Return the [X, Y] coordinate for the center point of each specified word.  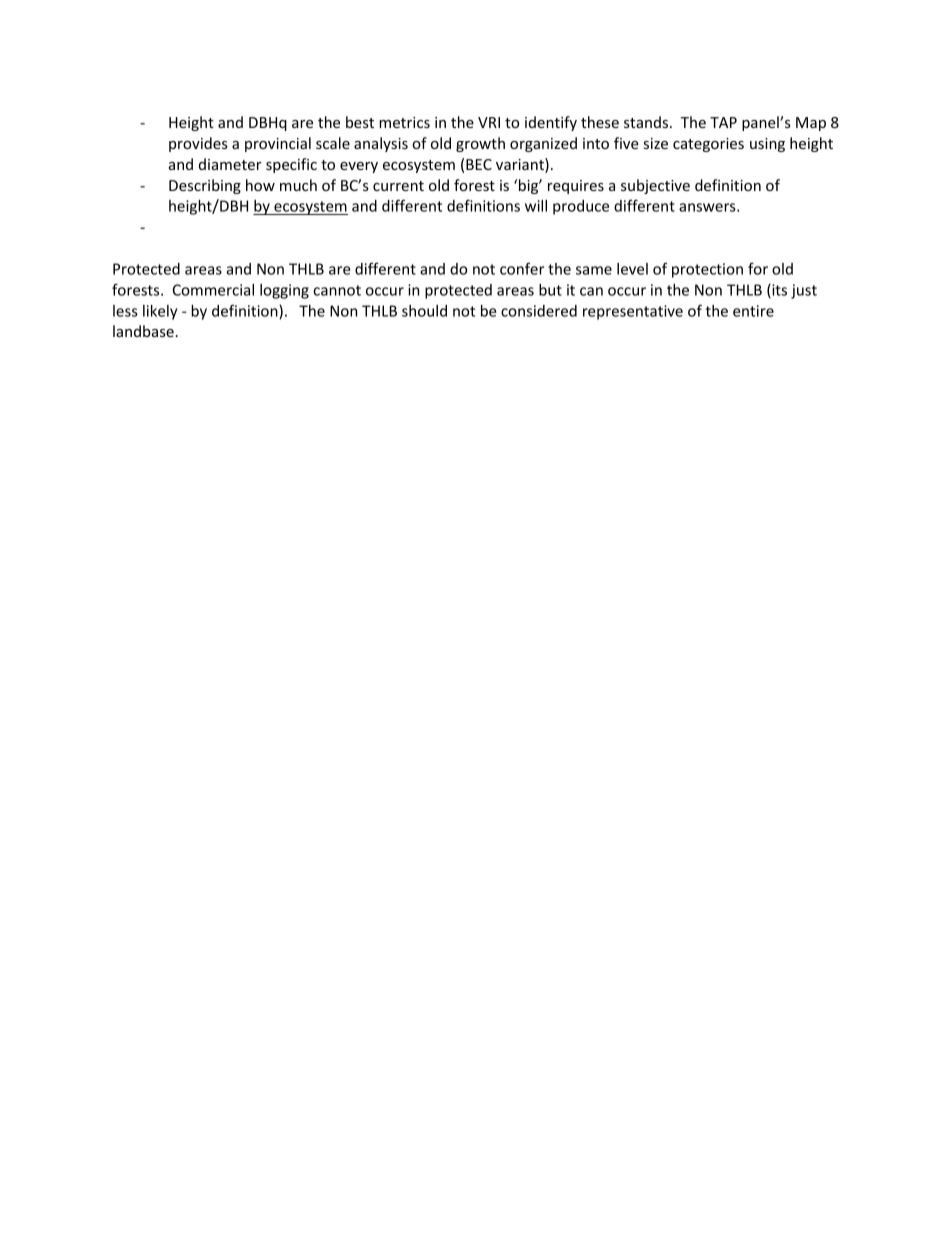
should [424, 311]
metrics [404, 122]
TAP [723, 122]
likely [160, 312]
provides [198, 144]
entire [753, 311]
